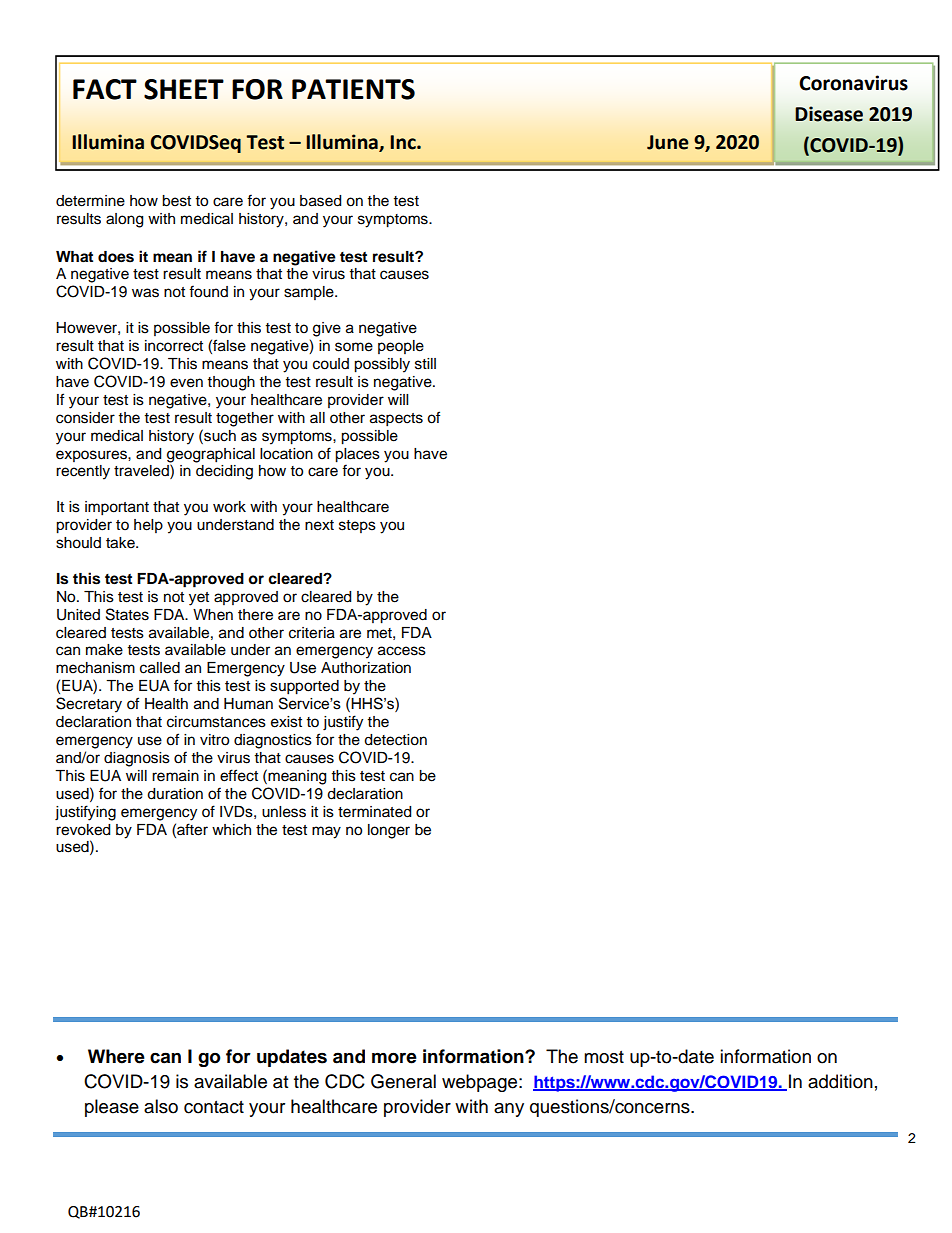 This page has width=952, height=1233. I want to click on yet, so click(199, 599).
